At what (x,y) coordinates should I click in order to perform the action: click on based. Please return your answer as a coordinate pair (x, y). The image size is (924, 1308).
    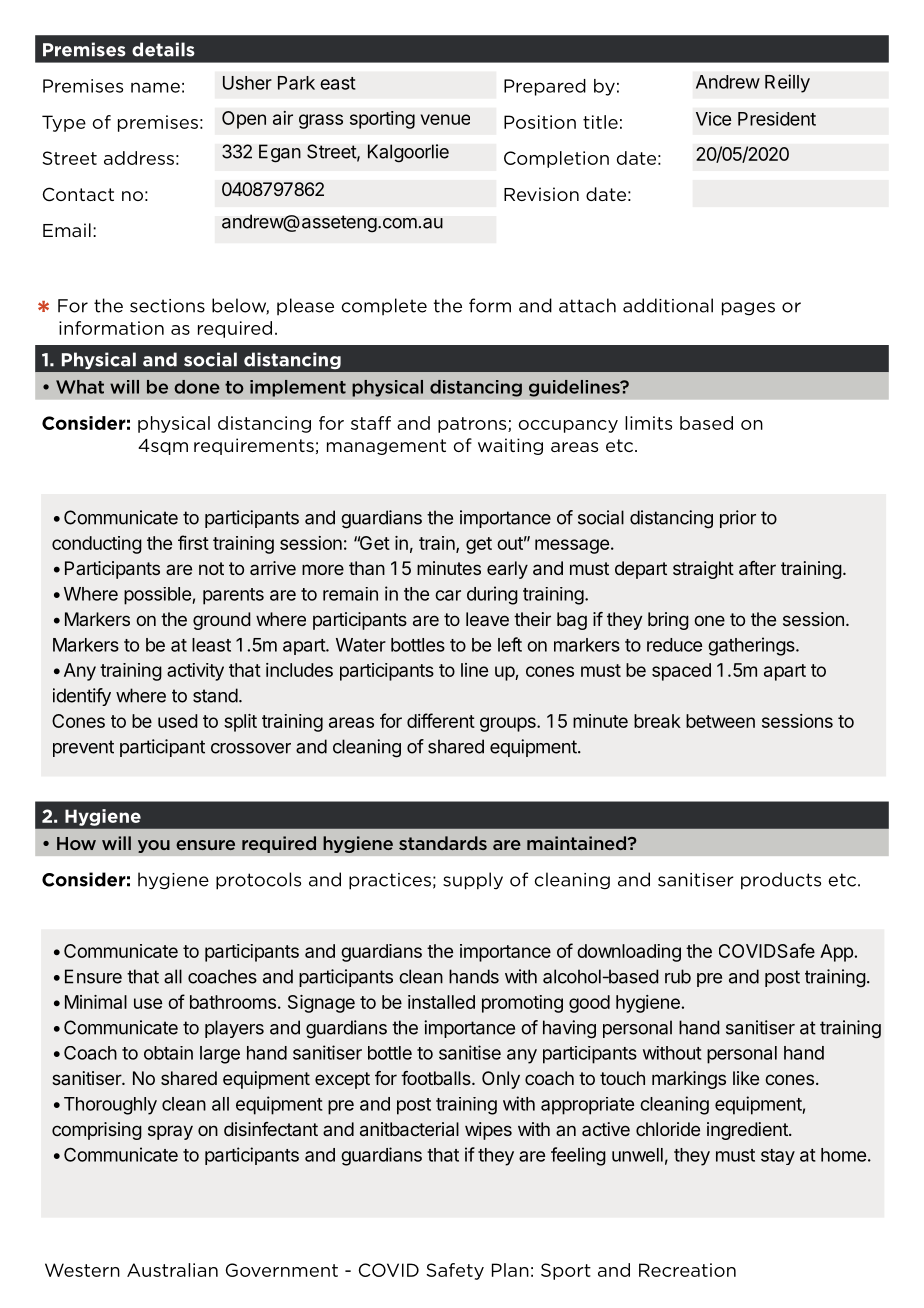
    Looking at the image, I should click on (706, 423).
